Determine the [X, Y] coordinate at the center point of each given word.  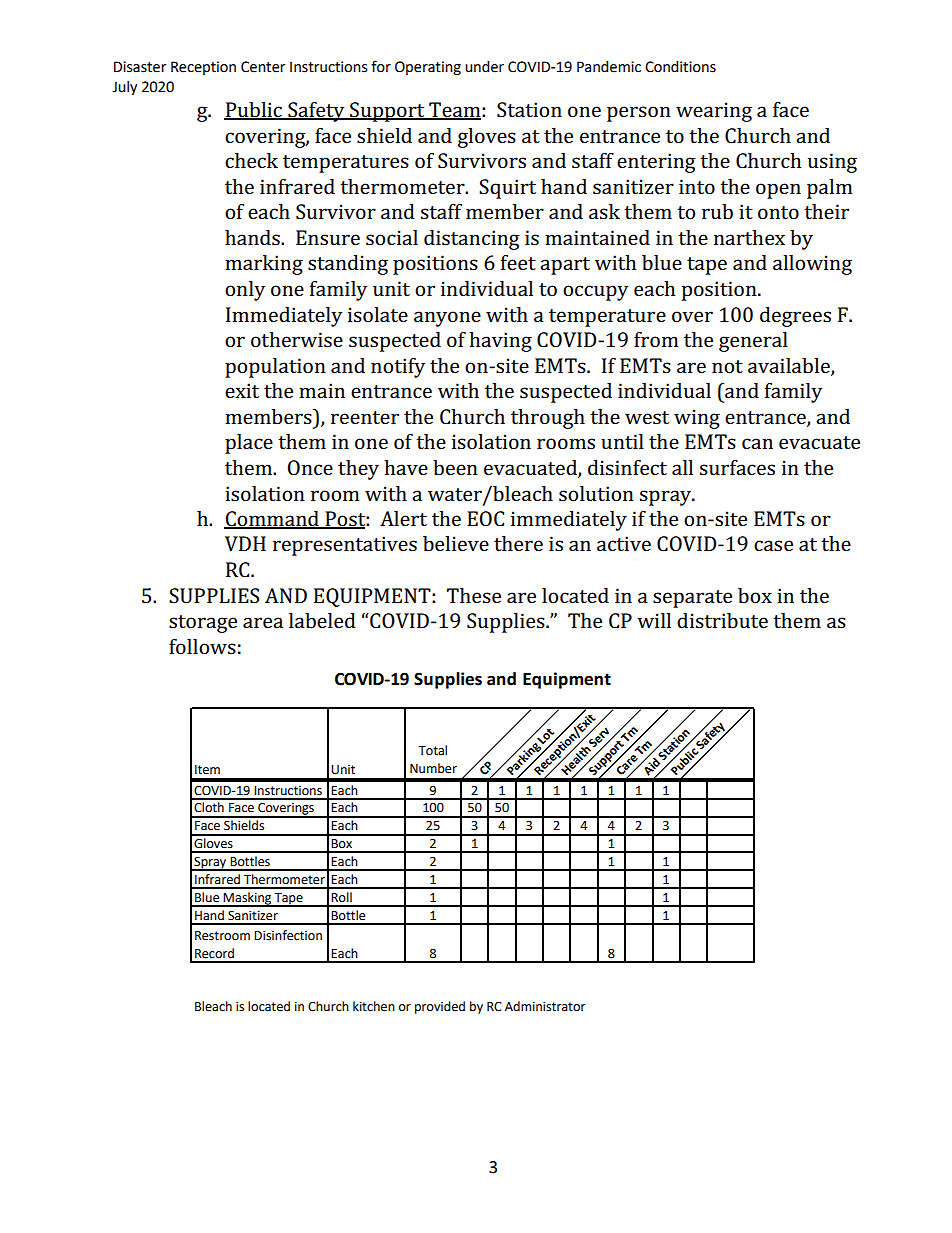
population [275, 368]
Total [432, 750]
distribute [722, 620]
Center [263, 67]
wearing [714, 112]
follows [202, 646]
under [484, 67]
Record [214, 953]
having [500, 342]
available [790, 366]
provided [440, 1007]
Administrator [545, 1006]
